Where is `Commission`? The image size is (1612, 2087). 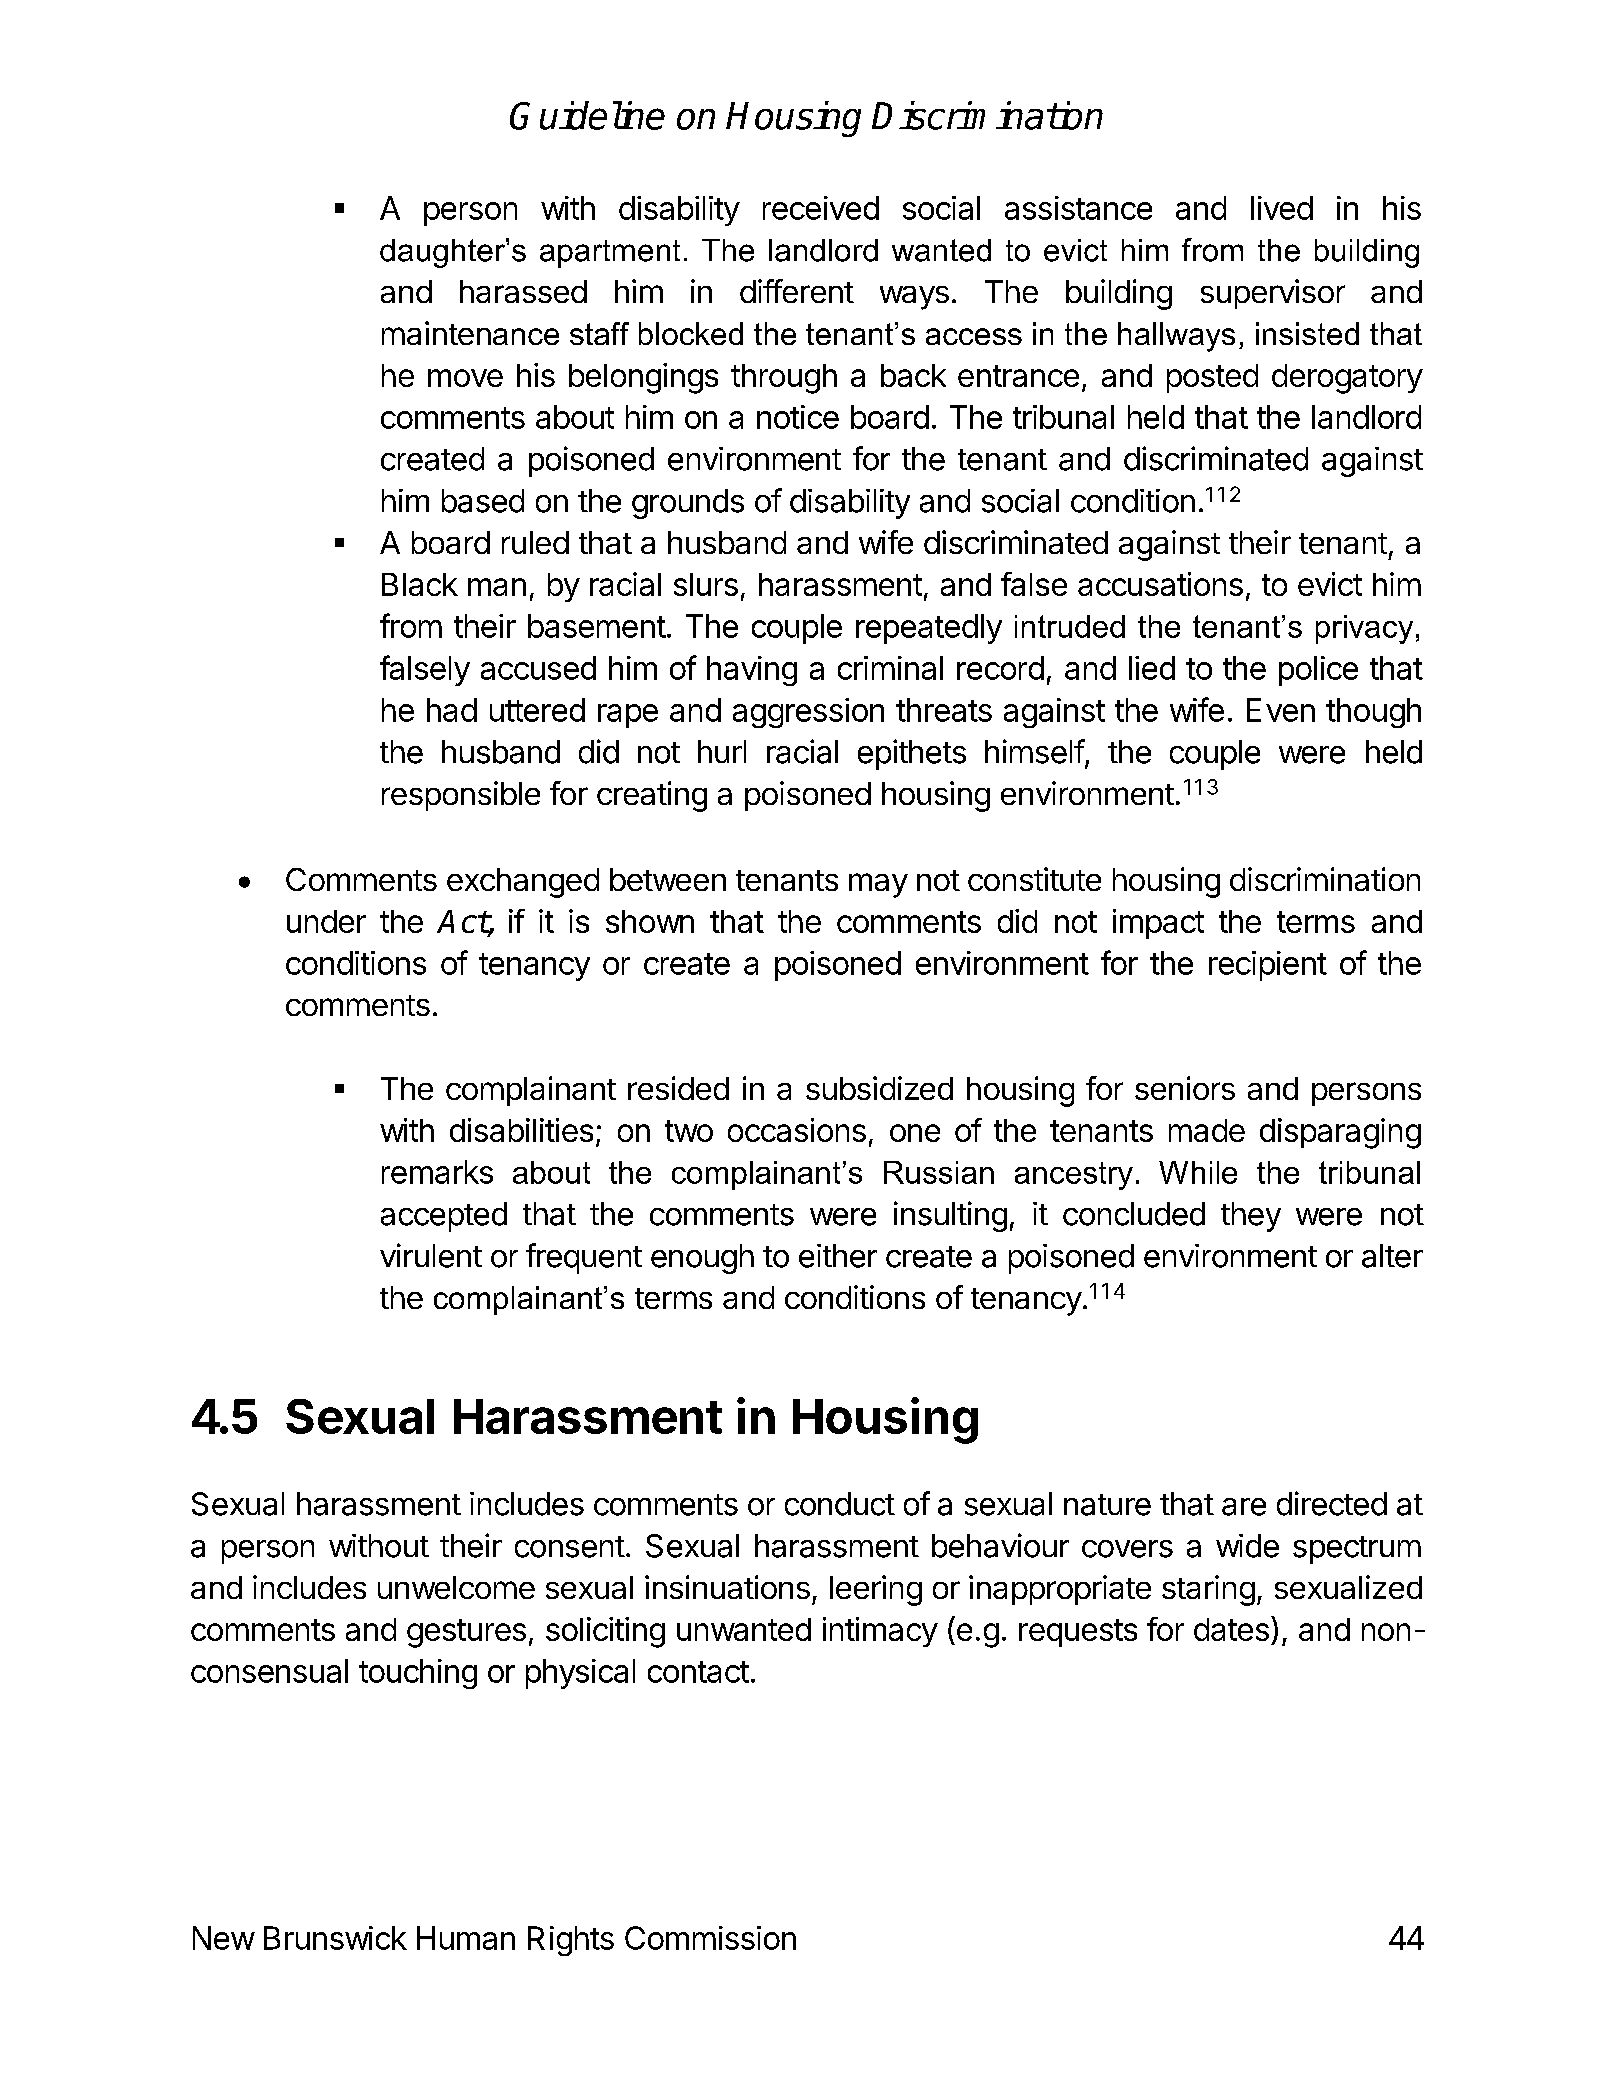
Commission is located at coordinates (710, 1938).
